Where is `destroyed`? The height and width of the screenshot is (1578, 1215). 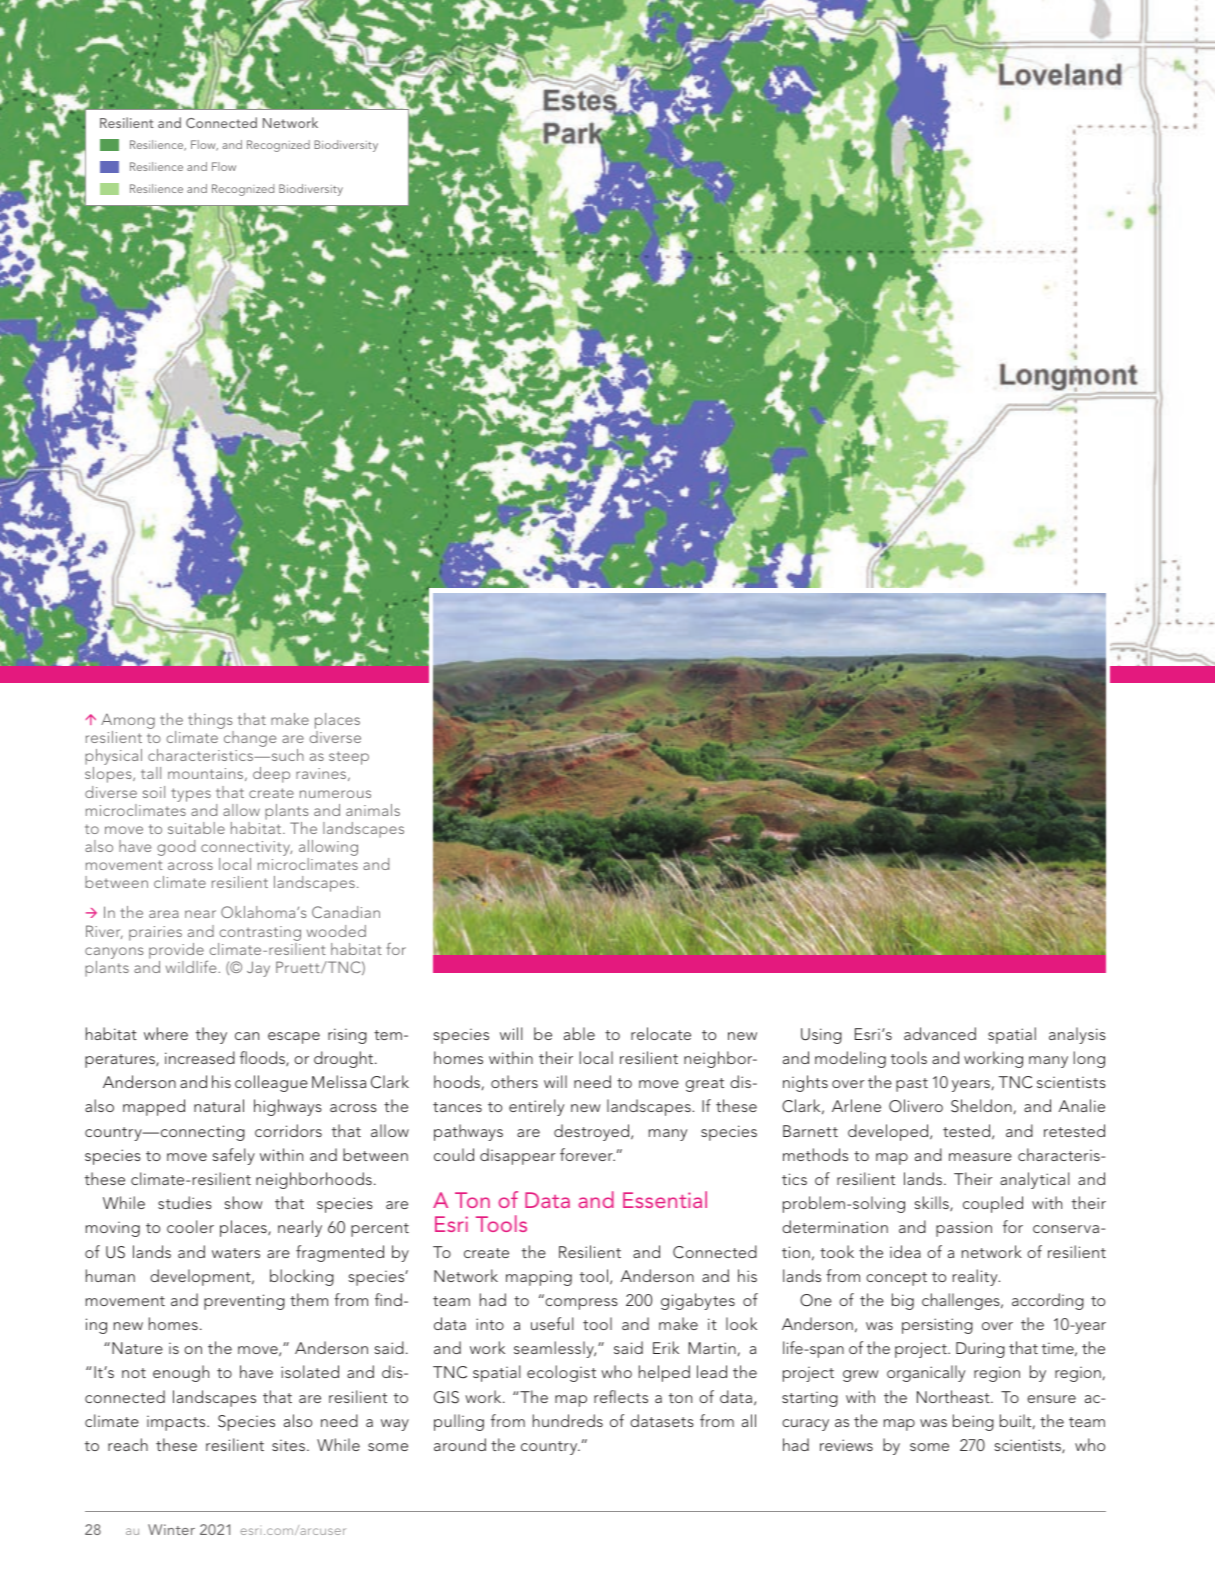 destroyed is located at coordinates (593, 1132).
